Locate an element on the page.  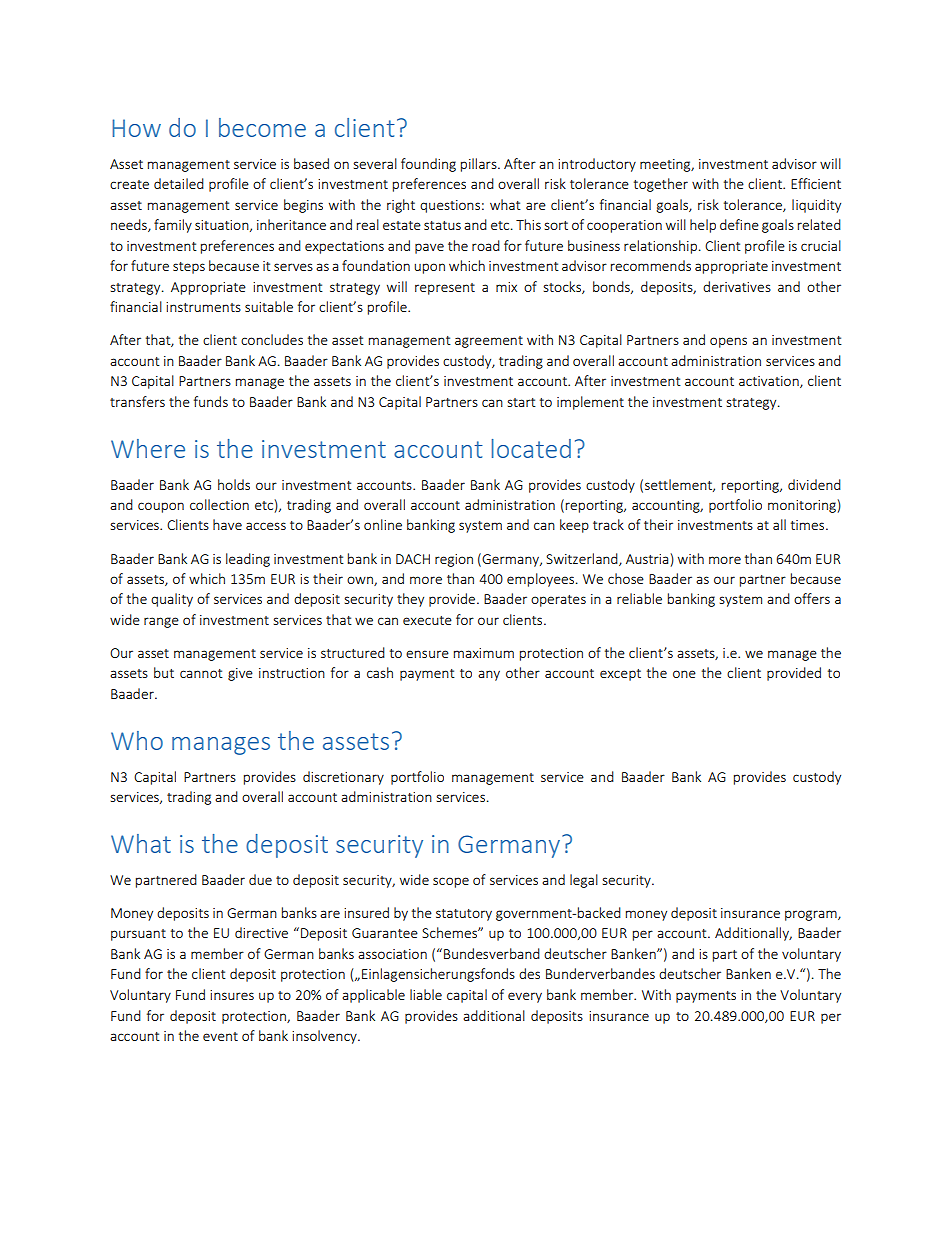
insures is located at coordinates (232, 995).
